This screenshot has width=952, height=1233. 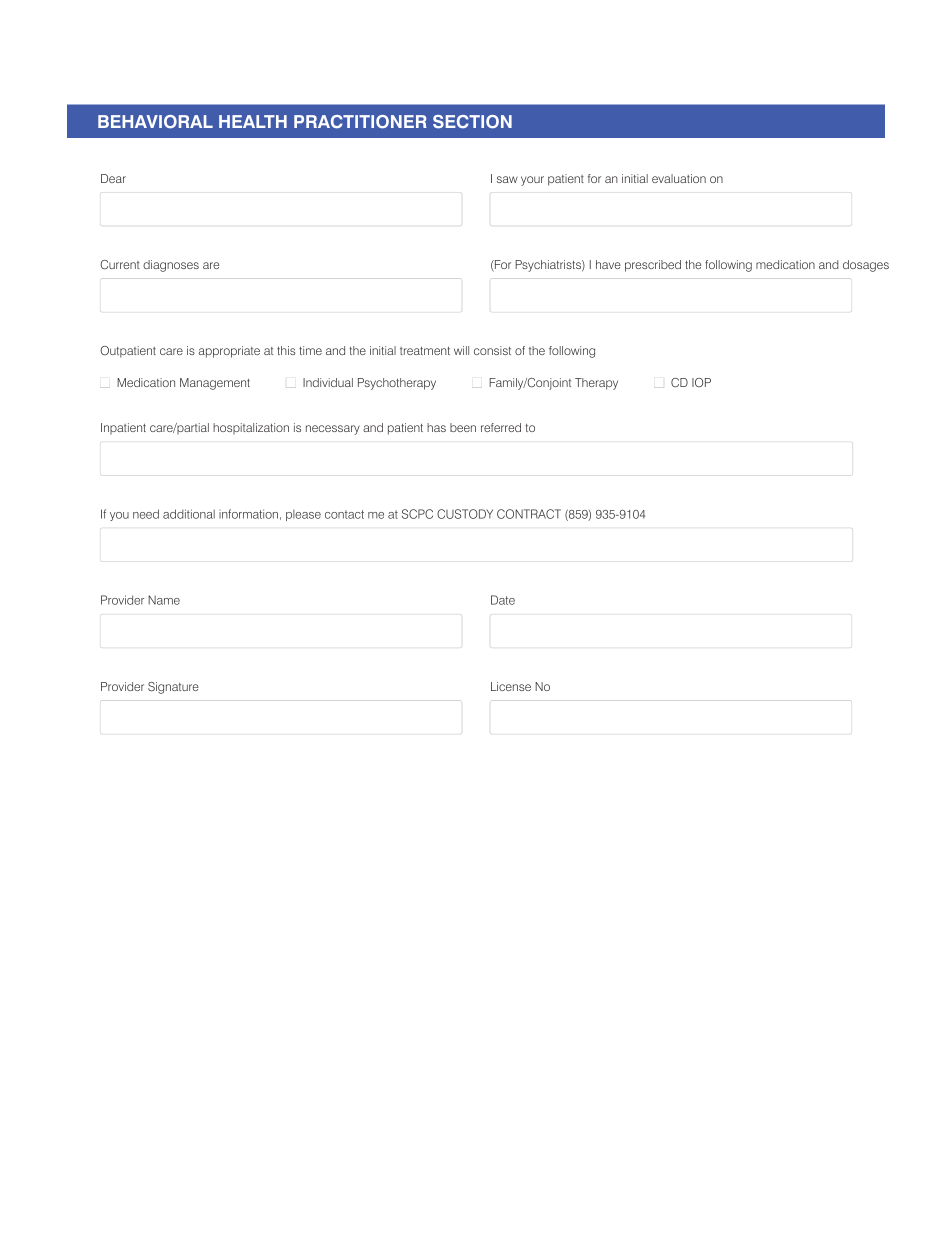 I want to click on SECTION, so click(x=472, y=122).
